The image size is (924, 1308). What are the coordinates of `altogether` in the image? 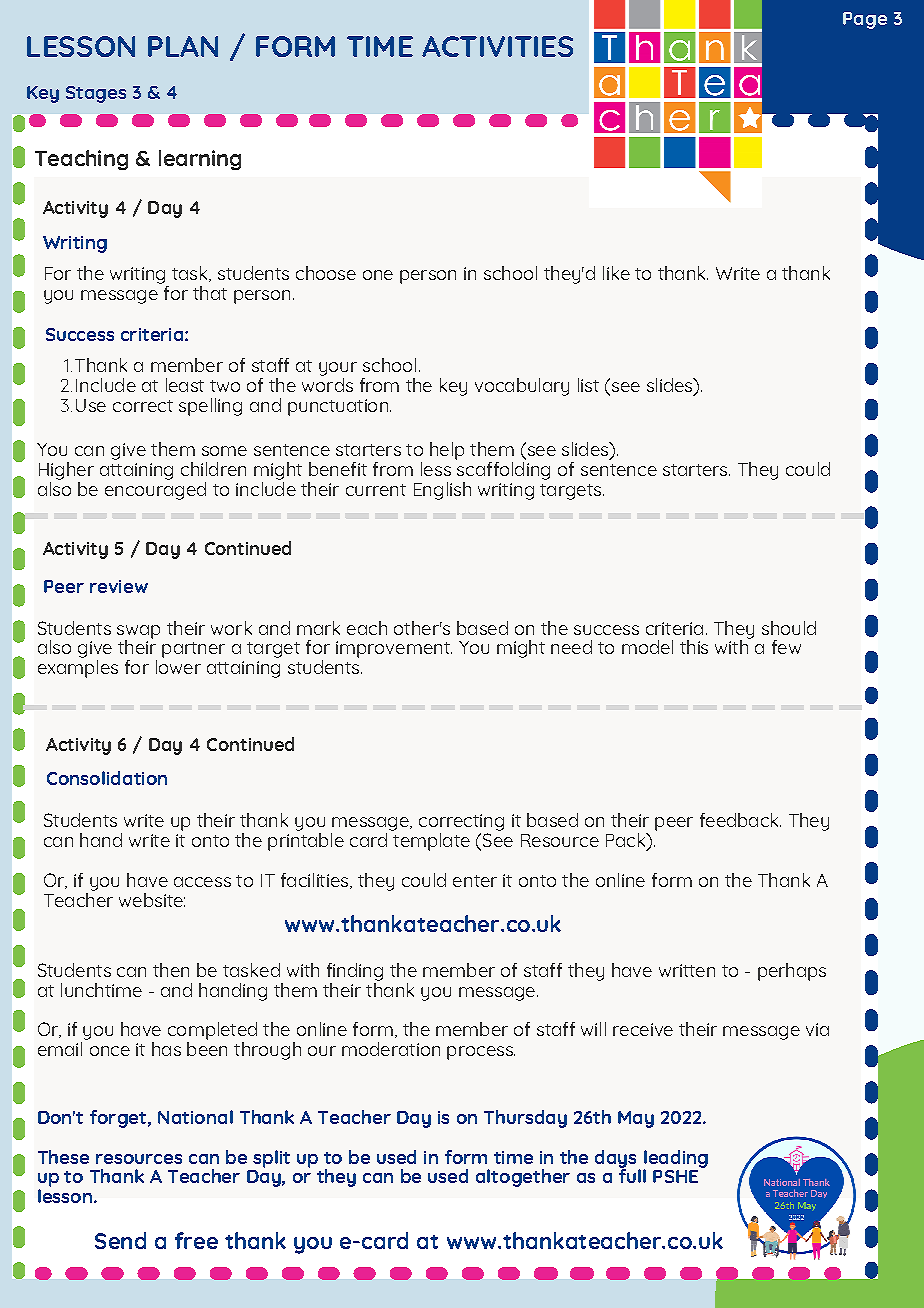 It's located at (523, 1178).
